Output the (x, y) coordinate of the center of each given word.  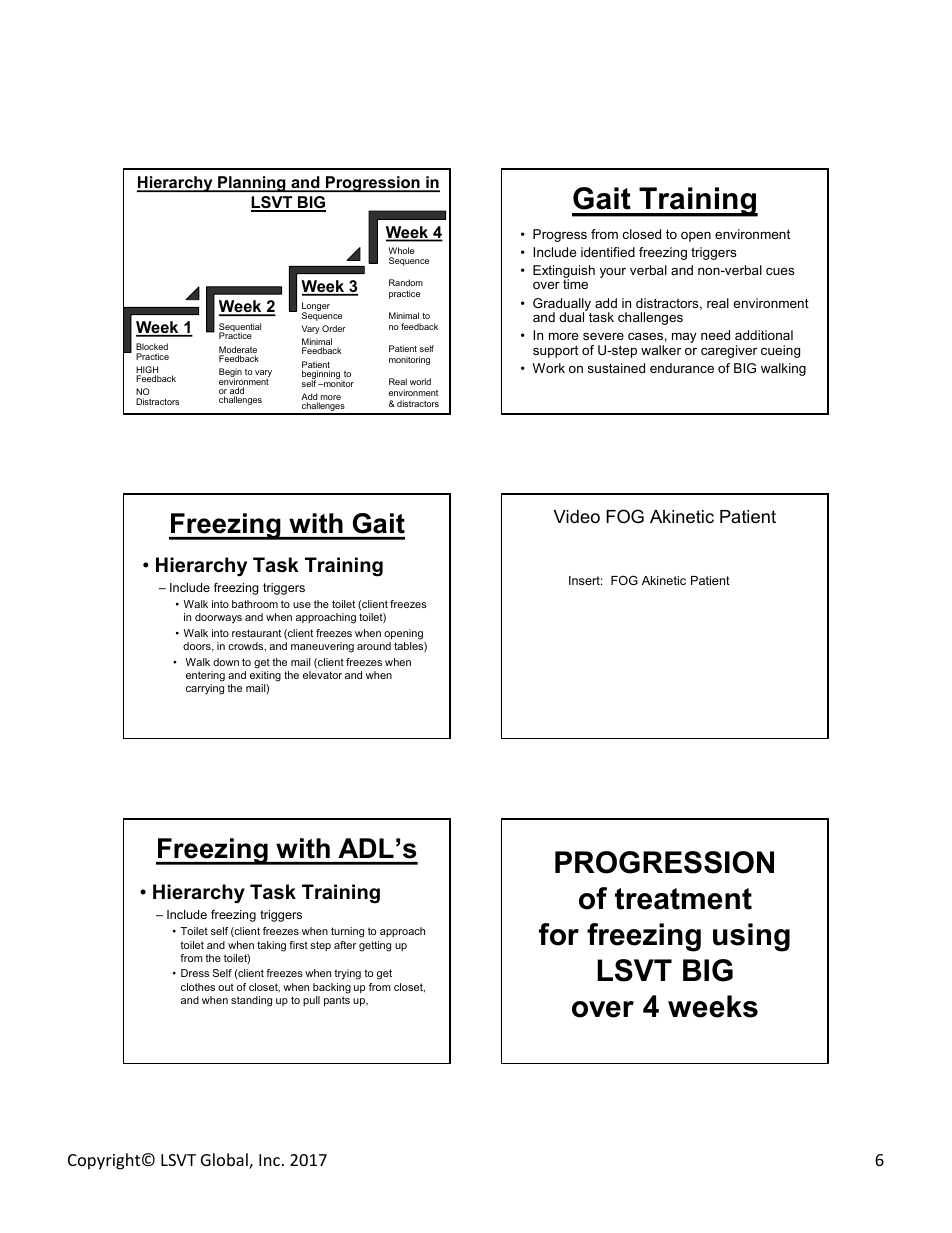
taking (271, 946)
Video (577, 516)
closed (642, 234)
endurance (682, 368)
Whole (401, 250)
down (226, 662)
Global (225, 1161)
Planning (252, 184)
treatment (683, 899)
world (420, 381)
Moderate (238, 351)
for (559, 934)
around (374, 646)
